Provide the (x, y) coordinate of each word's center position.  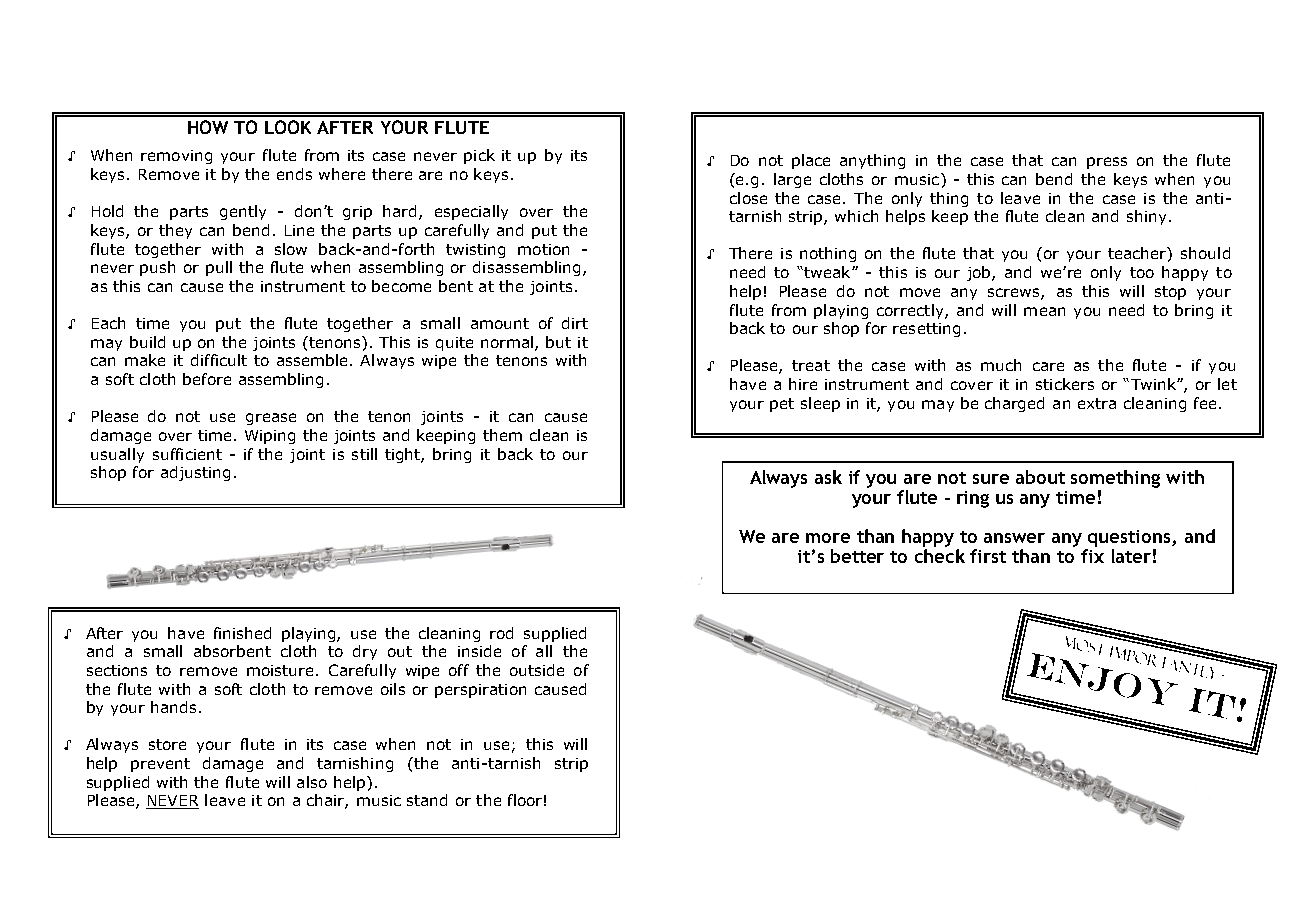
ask (828, 477)
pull (219, 268)
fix (1092, 556)
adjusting (195, 473)
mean (1044, 311)
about (1040, 477)
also (312, 782)
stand (427, 800)
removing (176, 157)
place (811, 161)
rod (501, 633)
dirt (575, 323)
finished (242, 633)
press (1107, 163)
